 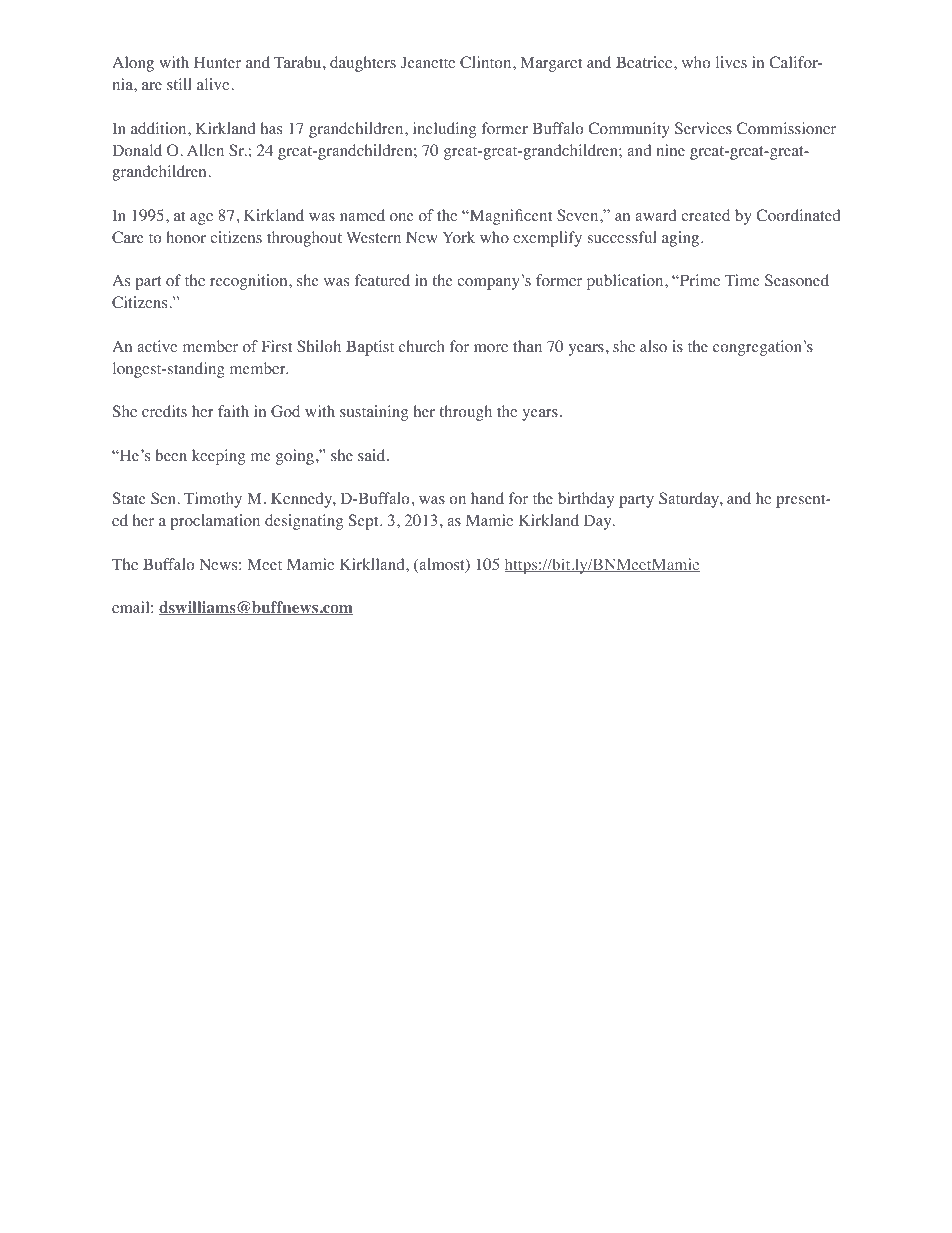 I want to click on age, so click(x=201, y=219).
